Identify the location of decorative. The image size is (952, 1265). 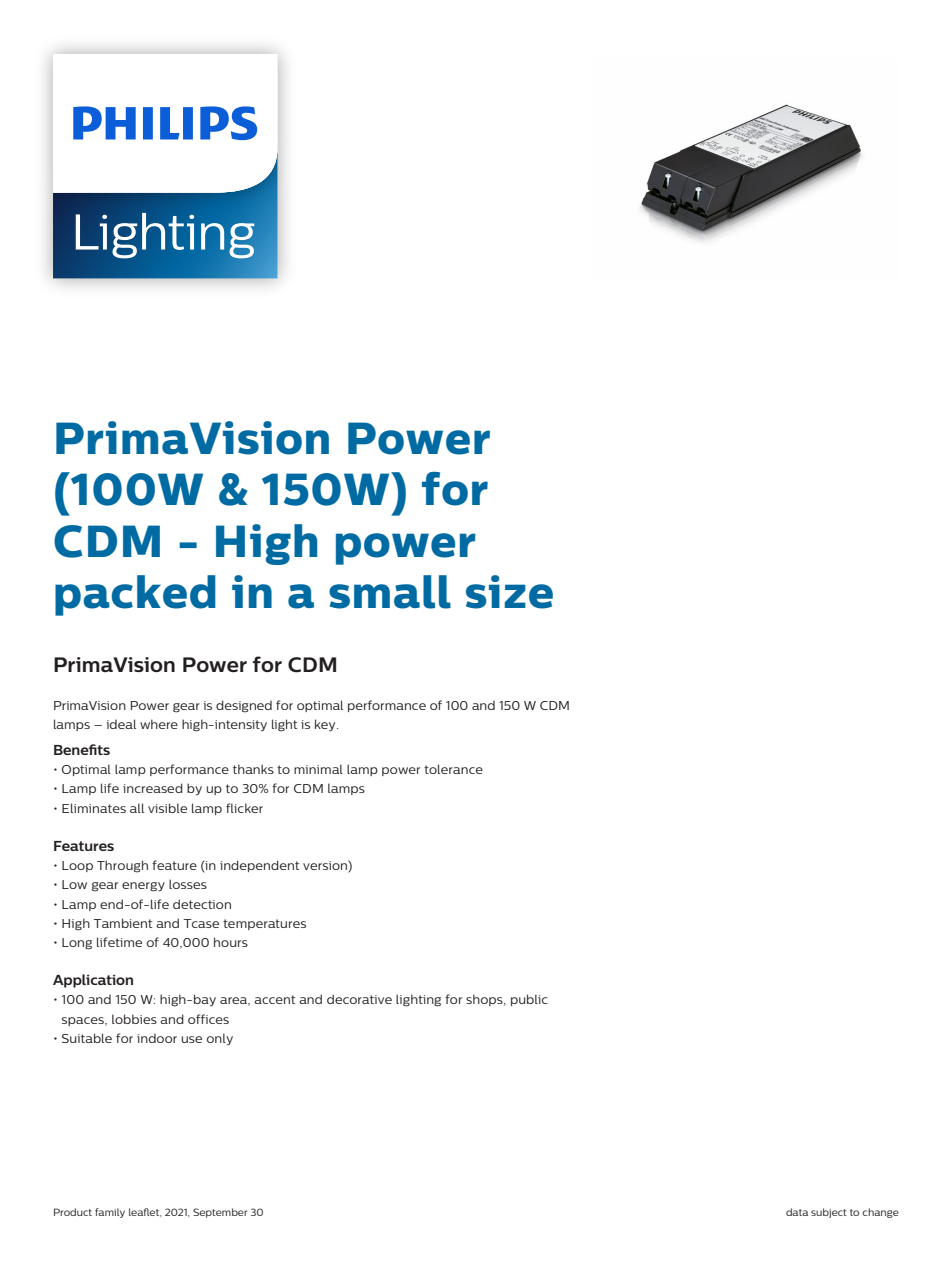
(359, 999).
